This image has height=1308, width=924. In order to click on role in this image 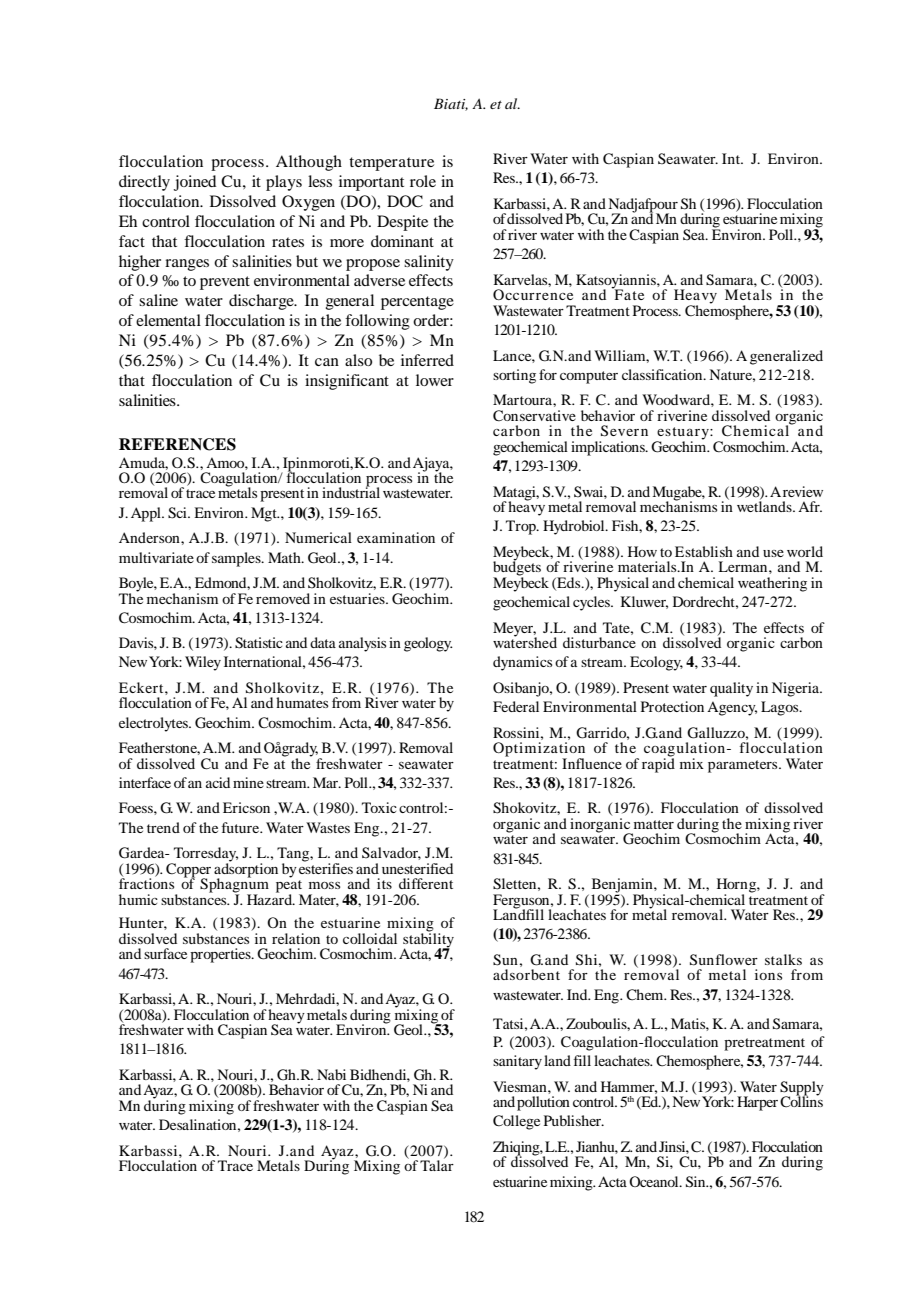, I will do `click(423, 181)`.
